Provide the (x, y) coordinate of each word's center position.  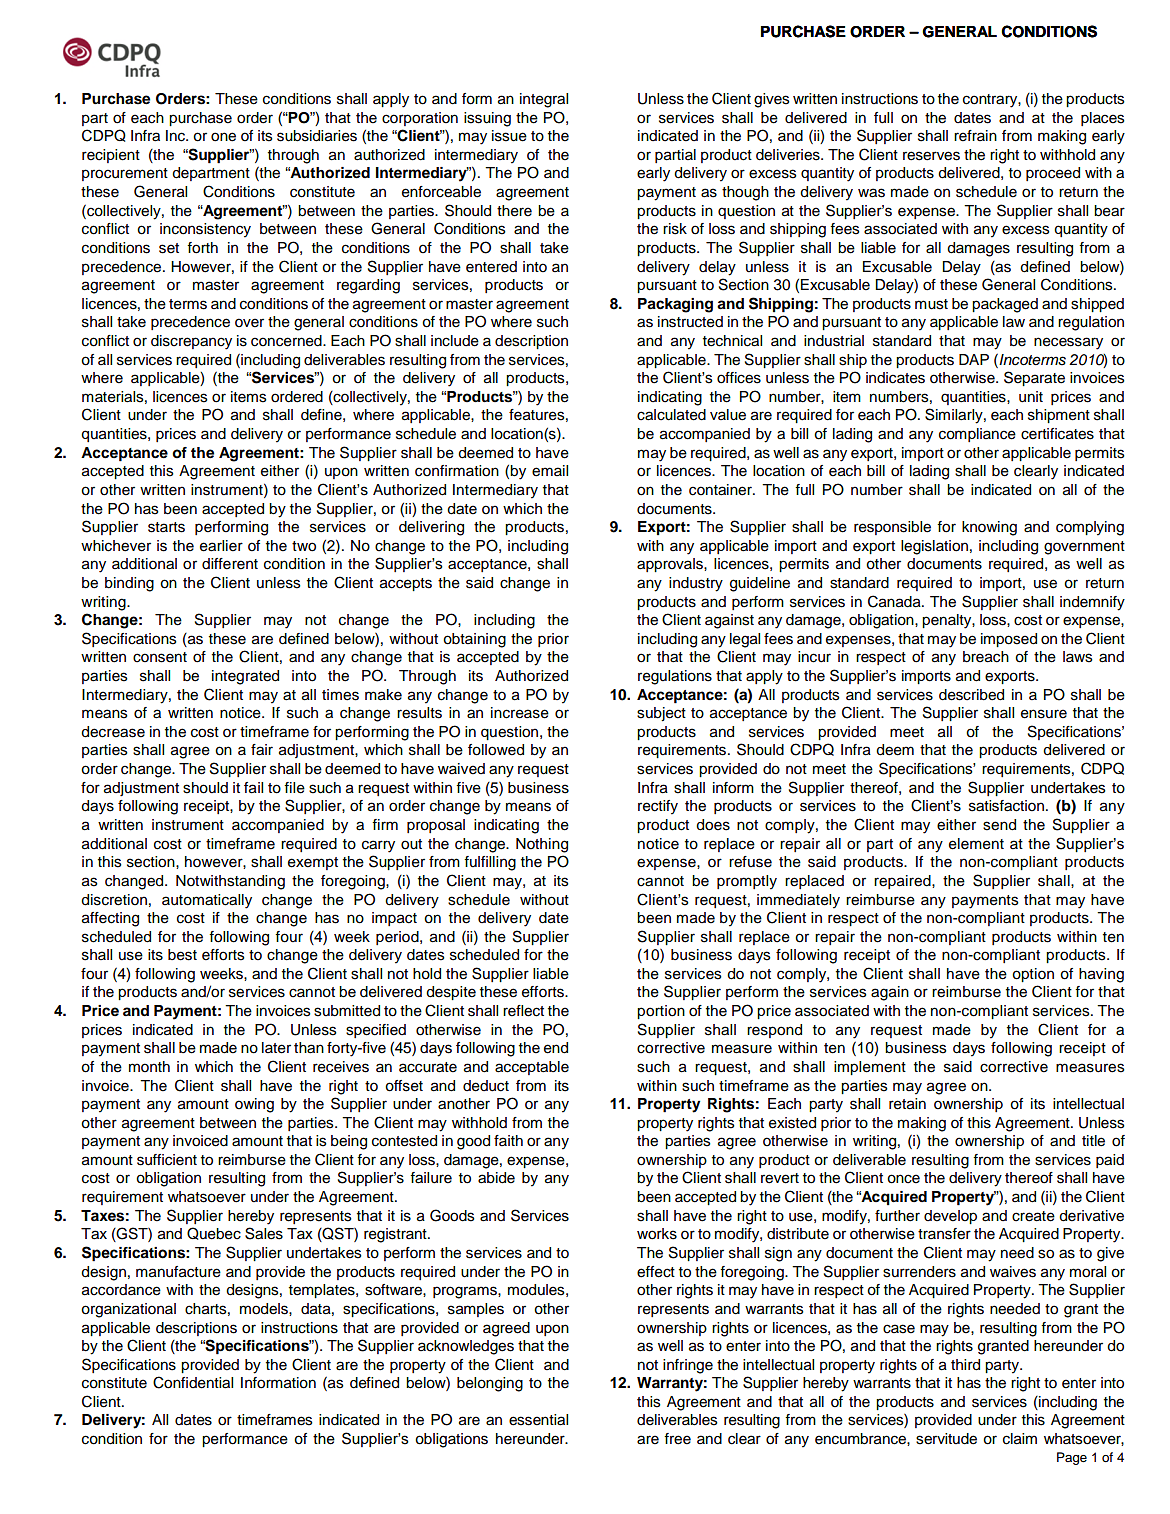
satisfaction (1008, 806)
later (276, 1048)
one (223, 137)
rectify (658, 807)
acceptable (532, 1068)
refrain (975, 136)
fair (262, 750)
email (550, 471)
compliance (977, 435)
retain (907, 1104)
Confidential (193, 1382)
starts (166, 527)
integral (544, 100)
